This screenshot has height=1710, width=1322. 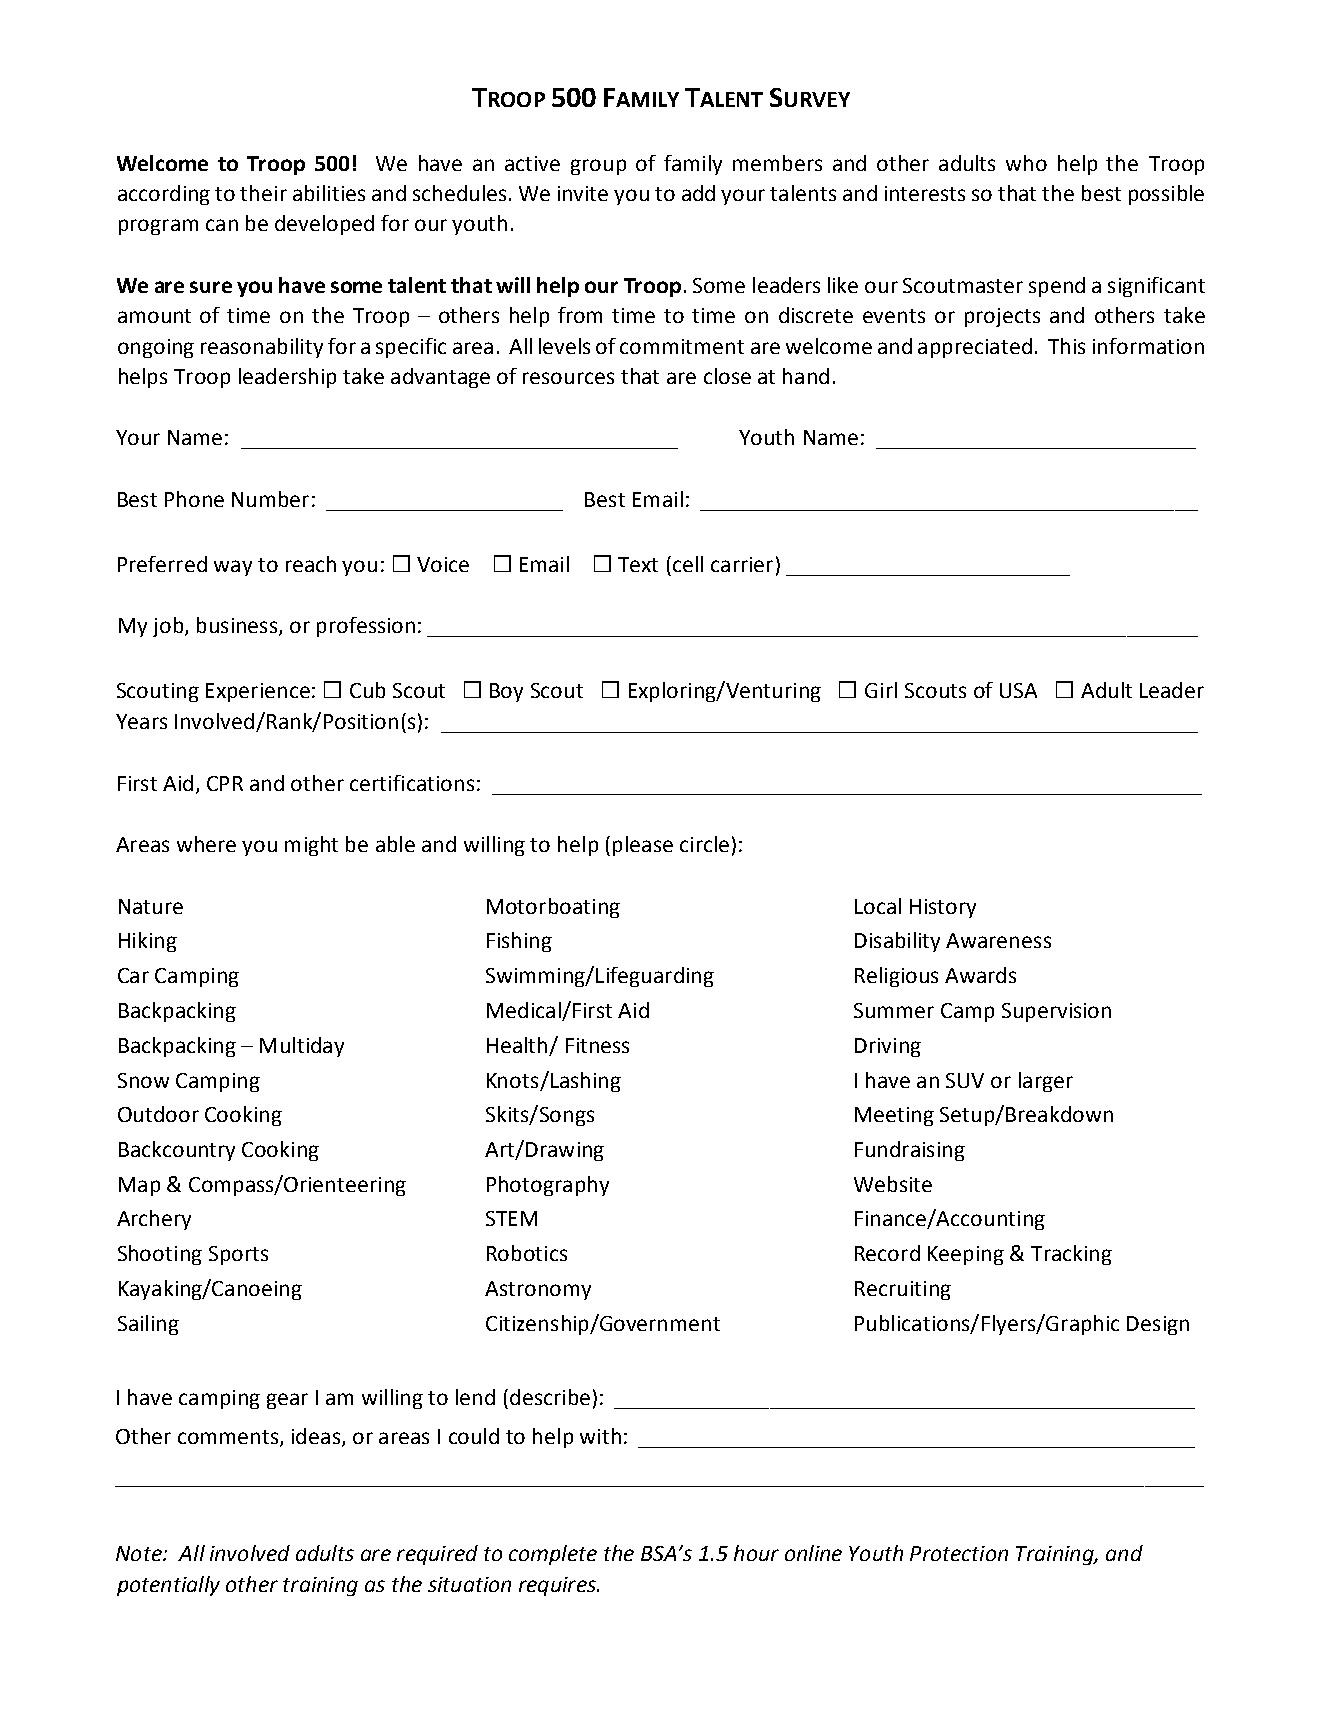 I want to click on USA, so click(x=1018, y=690).
